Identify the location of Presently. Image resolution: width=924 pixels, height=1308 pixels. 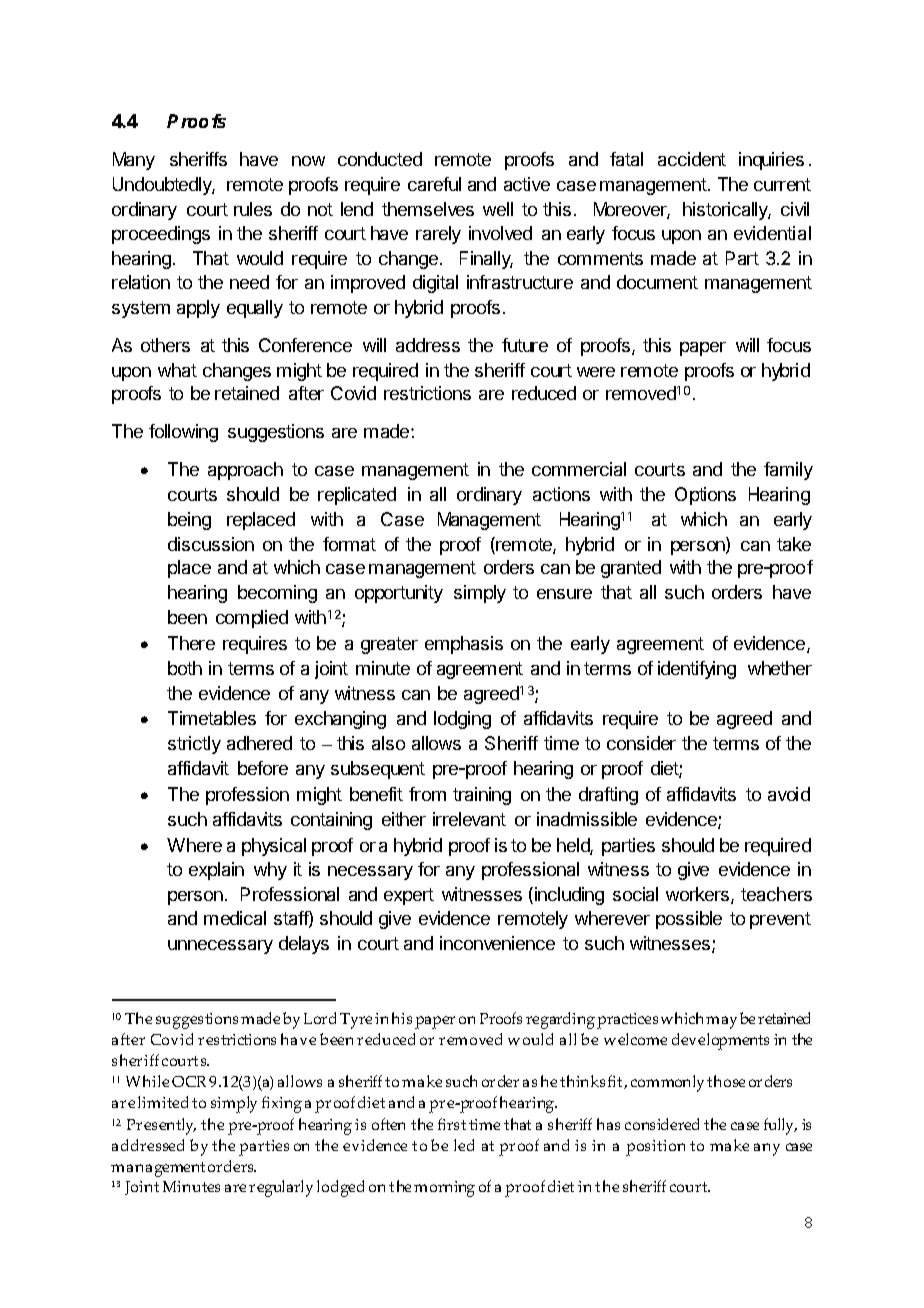
(161, 1126).
